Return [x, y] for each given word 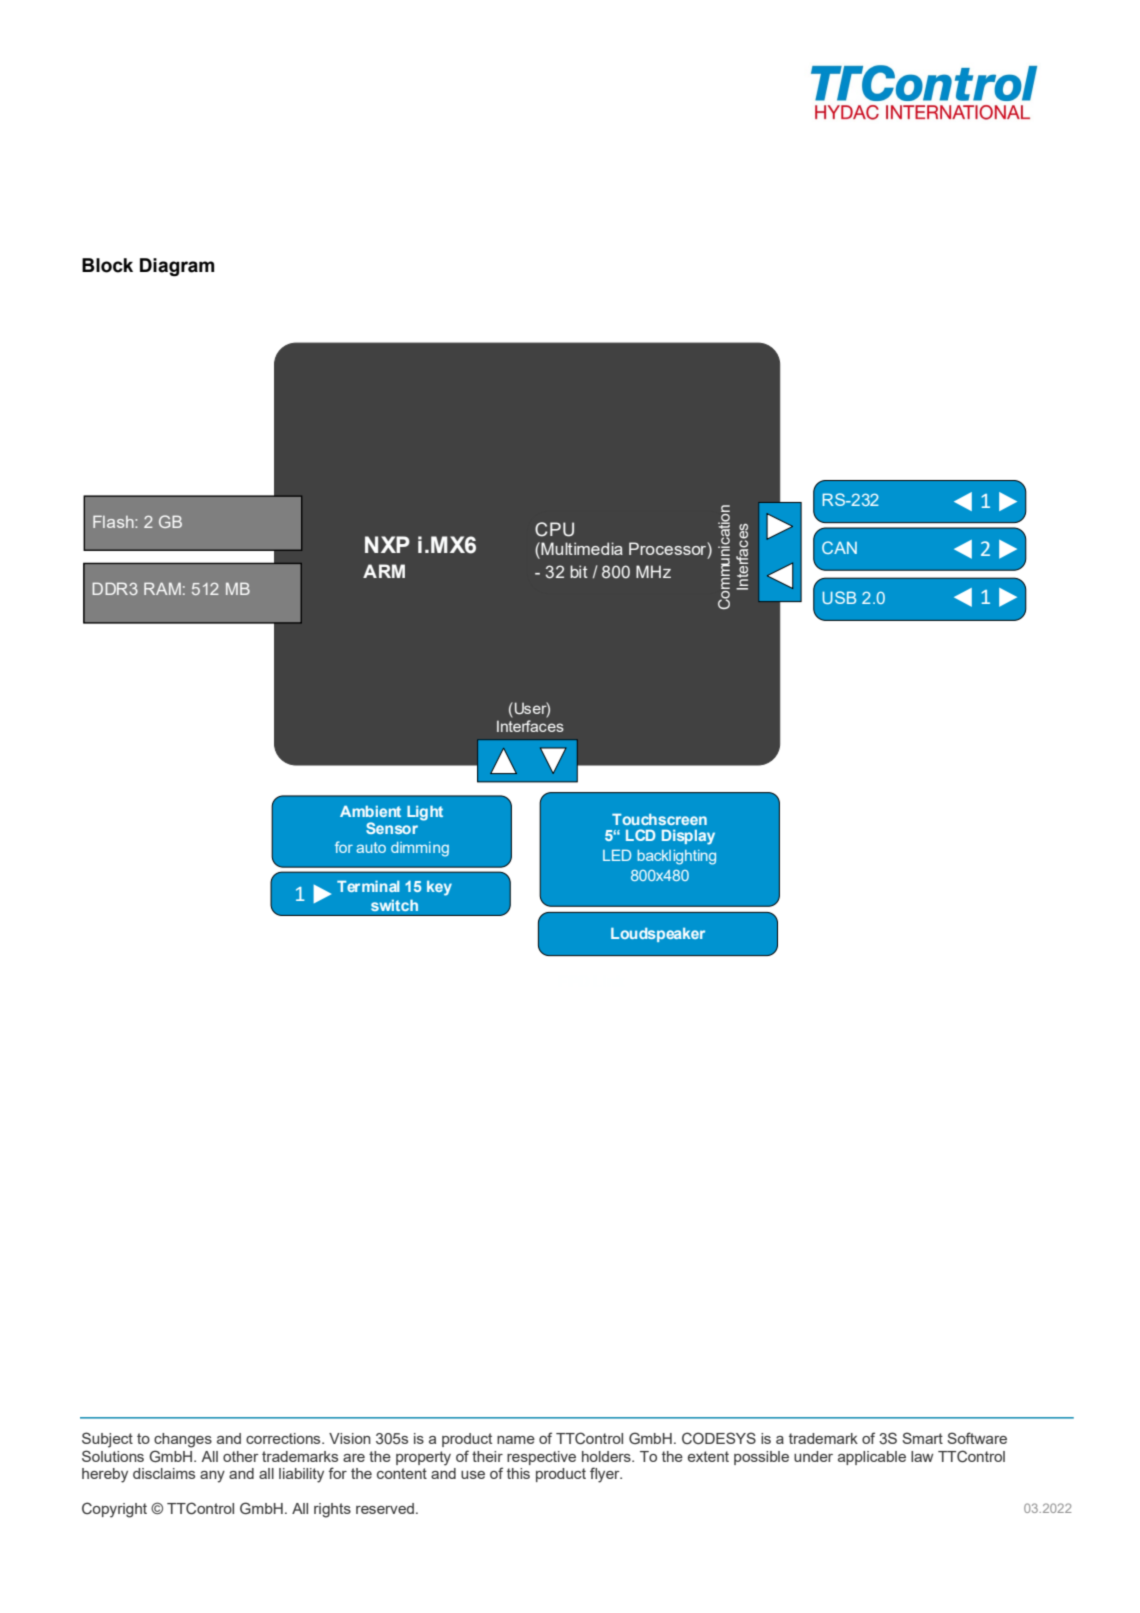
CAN [839, 547]
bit [579, 571]
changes [183, 1440]
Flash [114, 522]
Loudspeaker [658, 935]
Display [688, 837]
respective [541, 1458]
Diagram [177, 267]
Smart [922, 1438]
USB [839, 597]
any [212, 1477]
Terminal [368, 886]
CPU [554, 529]
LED [617, 855]
